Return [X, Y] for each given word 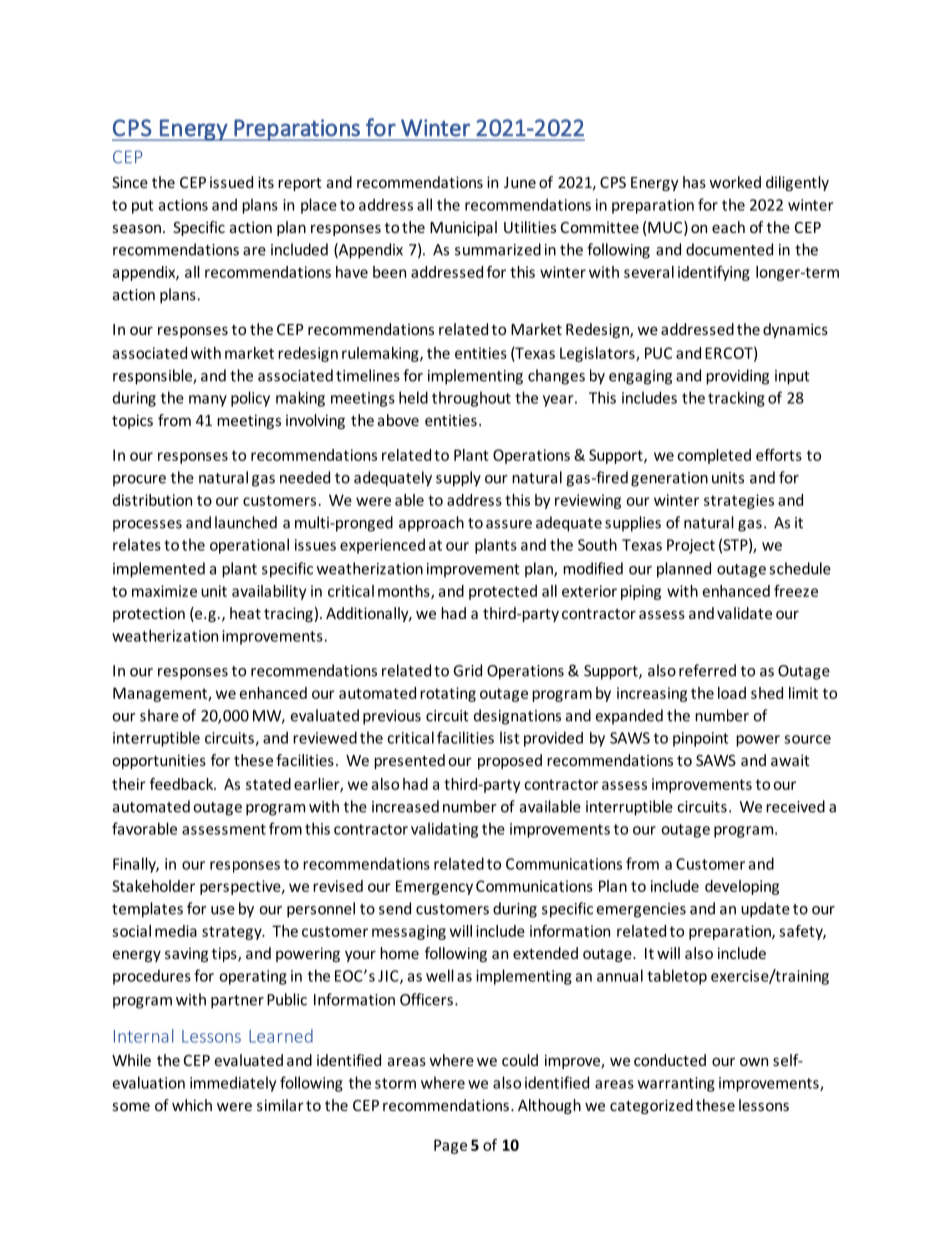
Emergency [434, 887]
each [728, 227]
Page [450, 1146]
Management [161, 694]
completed [714, 456]
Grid [467, 670]
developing [742, 887]
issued [231, 182]
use [223, 910]
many [208, 401]
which [192, 1105]
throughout [471, 399]
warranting [676, 1084]
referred [707, 670]
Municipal [463, 228]
